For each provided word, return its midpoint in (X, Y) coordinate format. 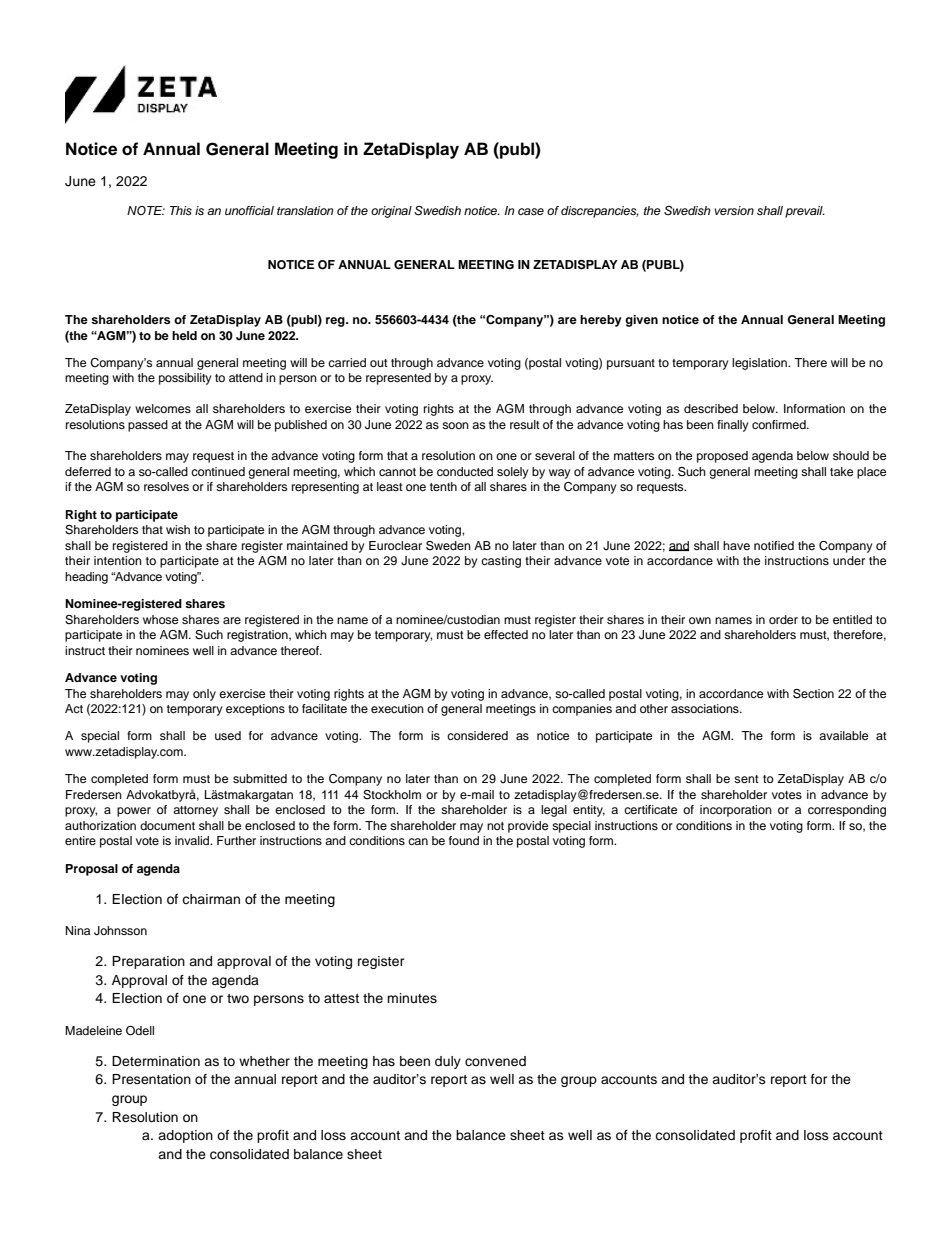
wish (178, 529)
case (531, 211)
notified (774, 545)
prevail (805, 212)
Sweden (448, 546)
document (167, 825)
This (181, 210)
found (464, 840)
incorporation (736, 811)
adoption (185, 1136)
